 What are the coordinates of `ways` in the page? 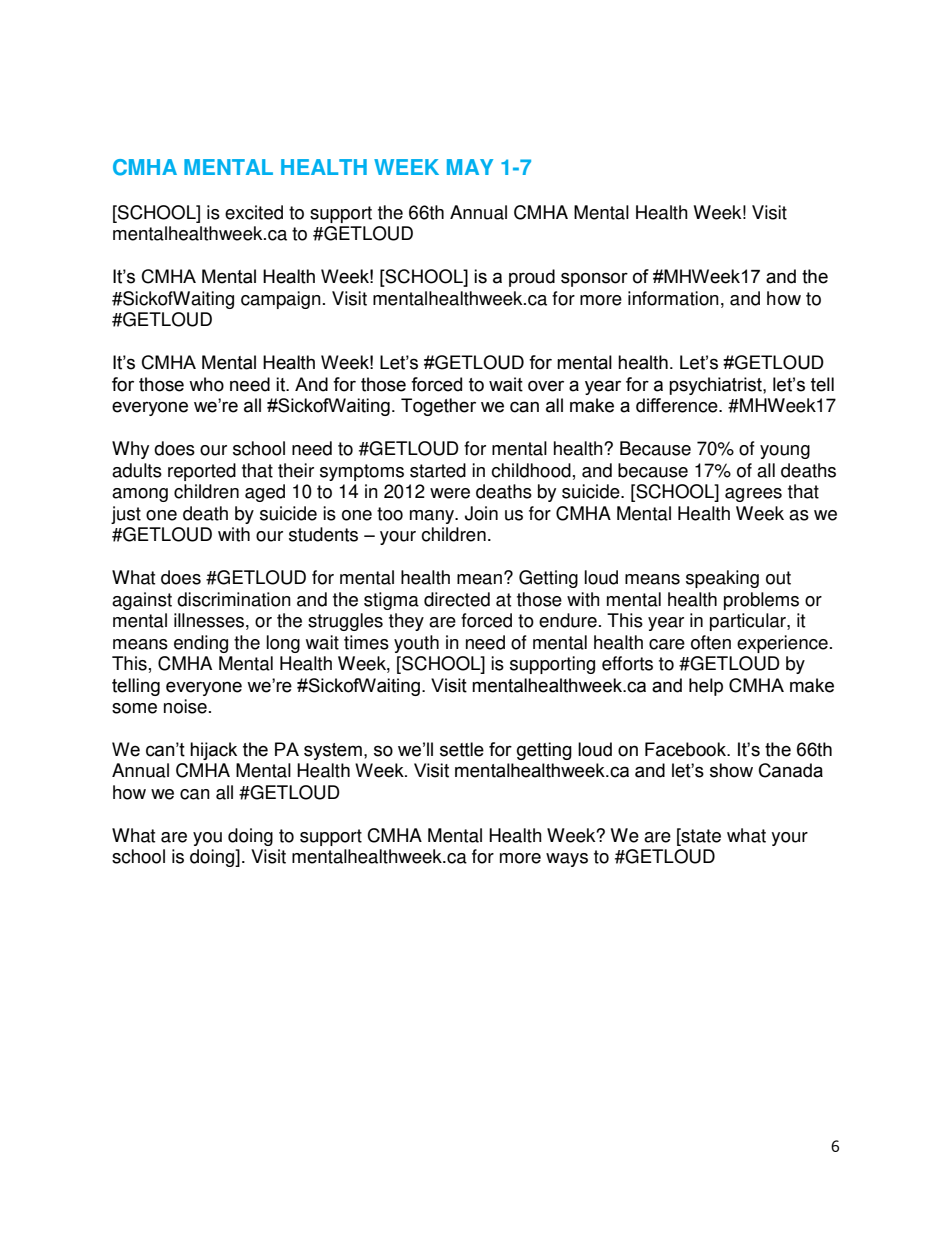 It's located at (567, 860).
